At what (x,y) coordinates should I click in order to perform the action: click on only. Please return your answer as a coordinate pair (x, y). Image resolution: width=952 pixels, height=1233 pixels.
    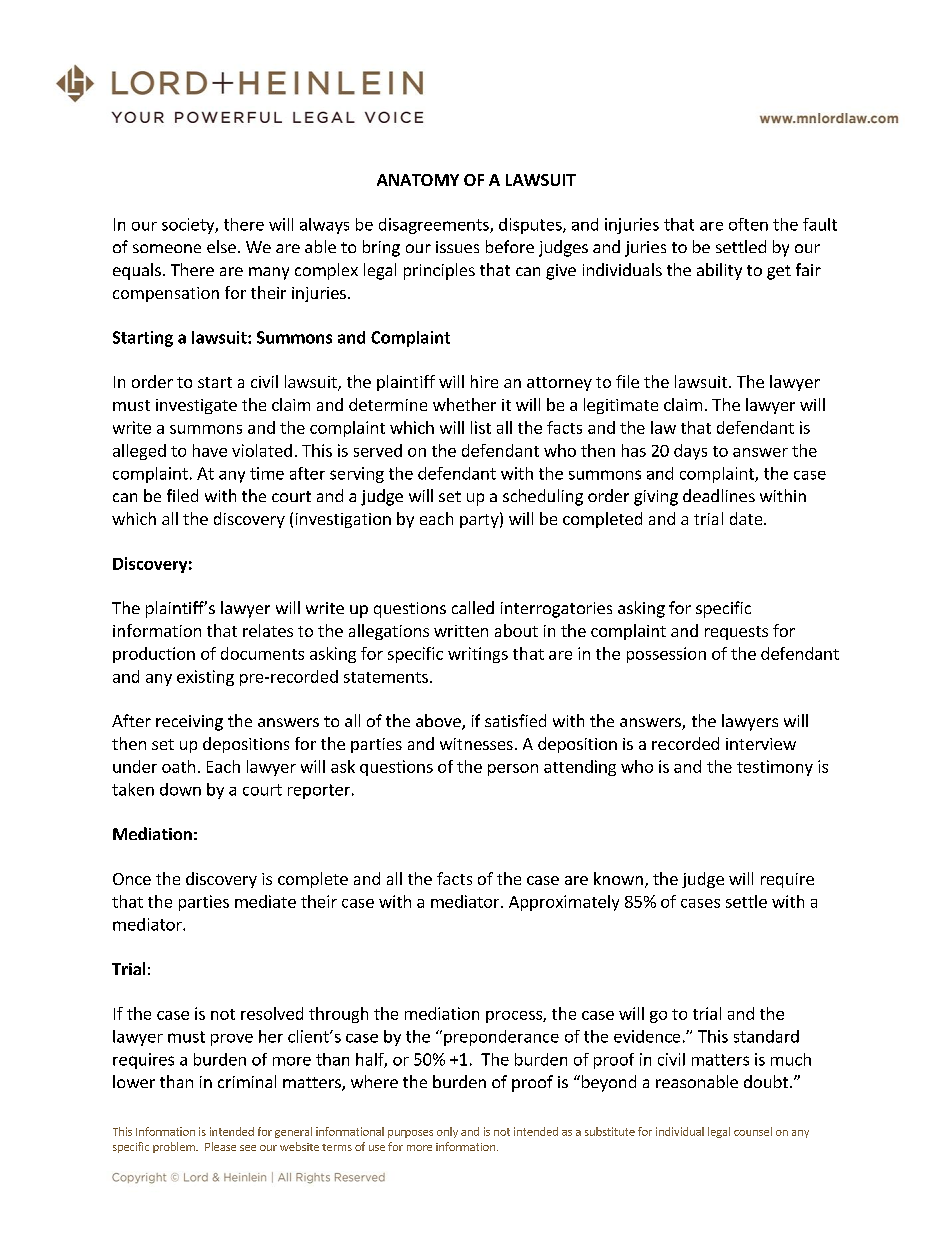
    Looking at the image, I should click on (447, 1132).
